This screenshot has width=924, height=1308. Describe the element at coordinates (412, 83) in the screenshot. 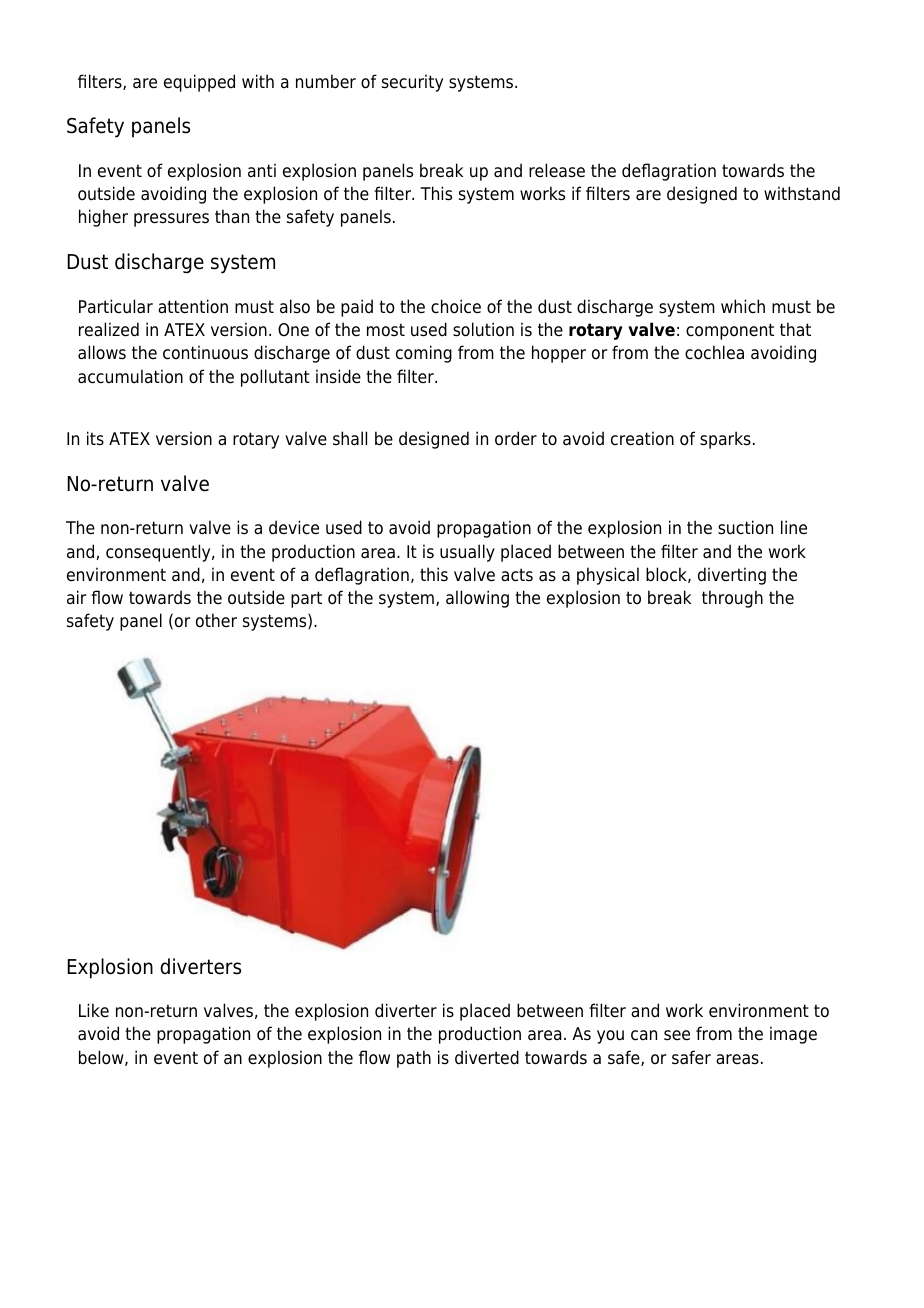

I see `security` at that location.
